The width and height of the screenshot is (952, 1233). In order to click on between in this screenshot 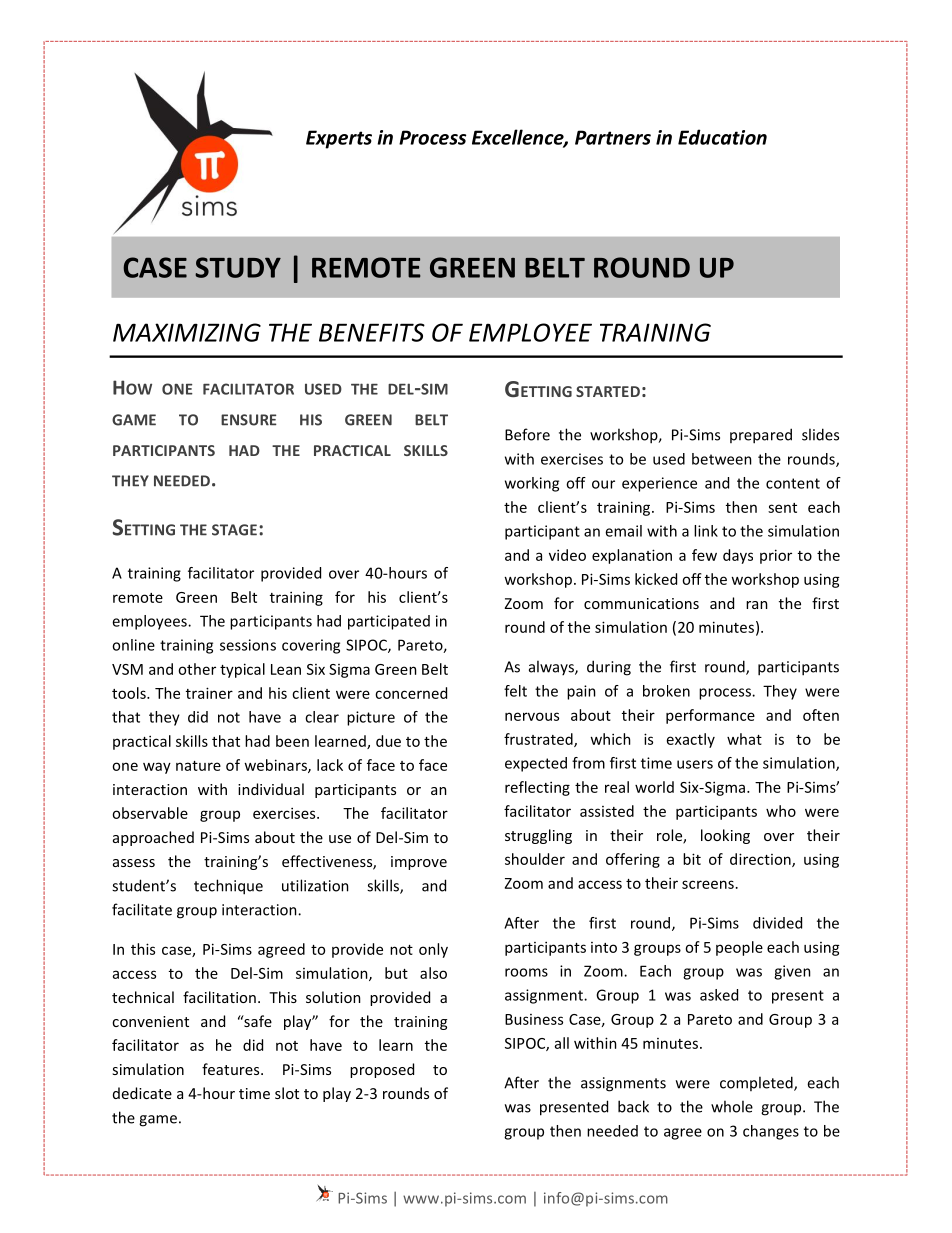, I will do `click(722, 459)`.
